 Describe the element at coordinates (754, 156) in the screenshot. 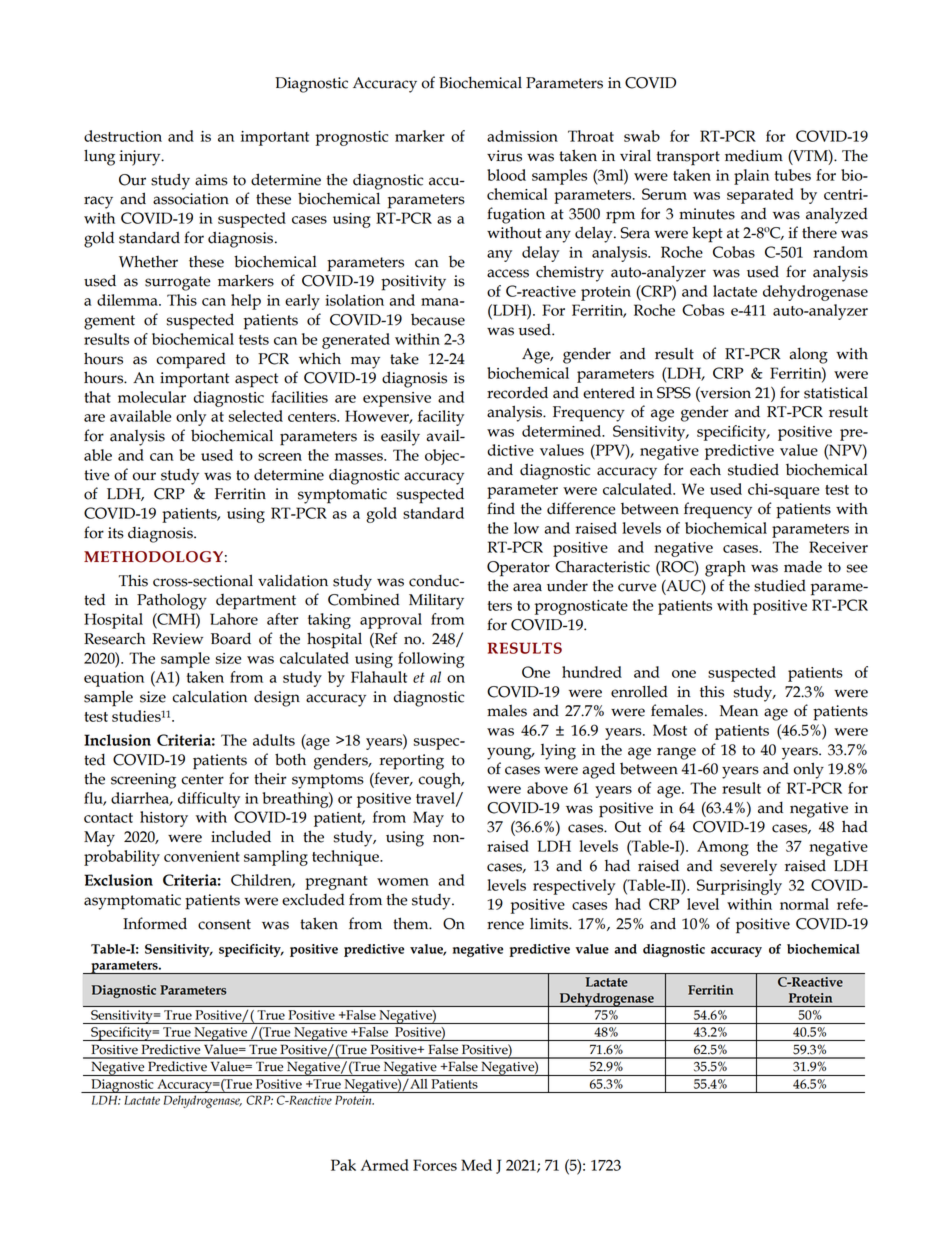

I see `medium` at that location.
